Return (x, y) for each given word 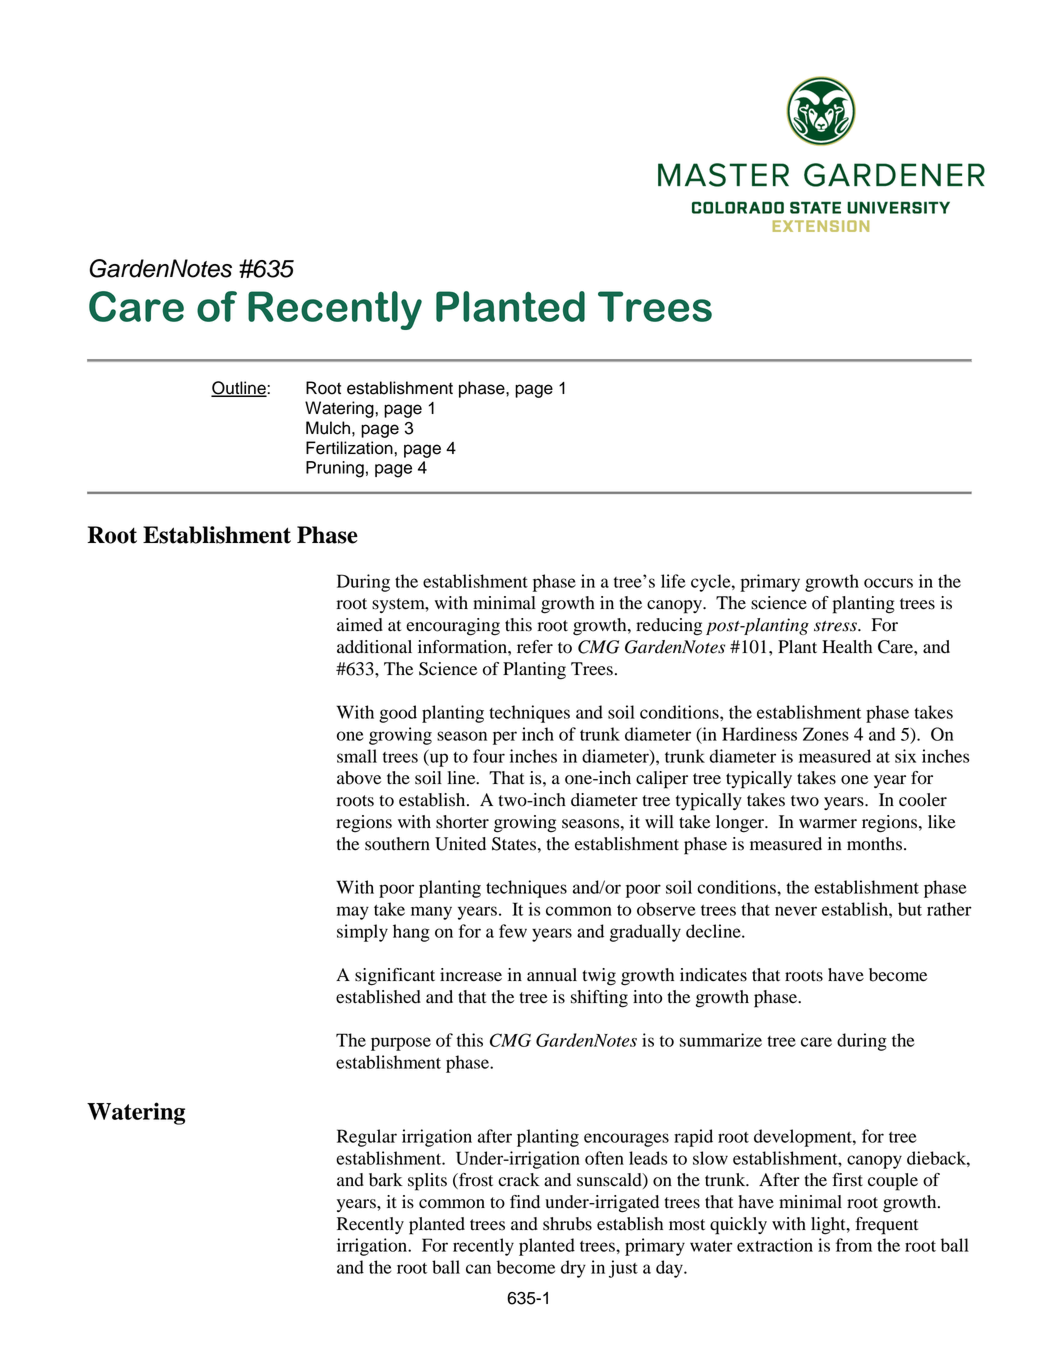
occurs (888, 583)
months (874, 844)
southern (397, 844)
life (673, 581)
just (623, 1269)
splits (427, 1182)
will (659, 821)
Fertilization (350, 448)
